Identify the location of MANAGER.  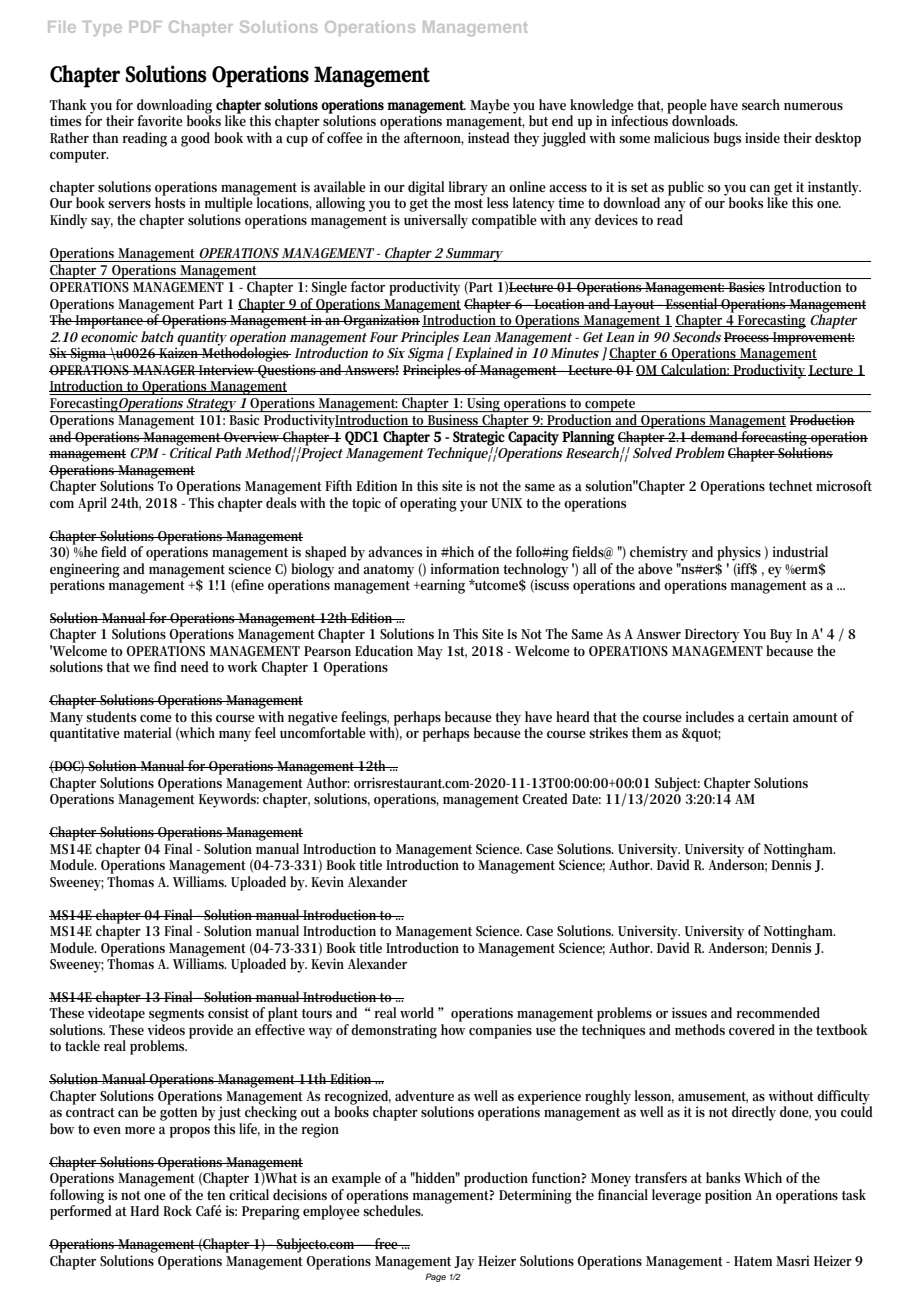
(165, 370).
